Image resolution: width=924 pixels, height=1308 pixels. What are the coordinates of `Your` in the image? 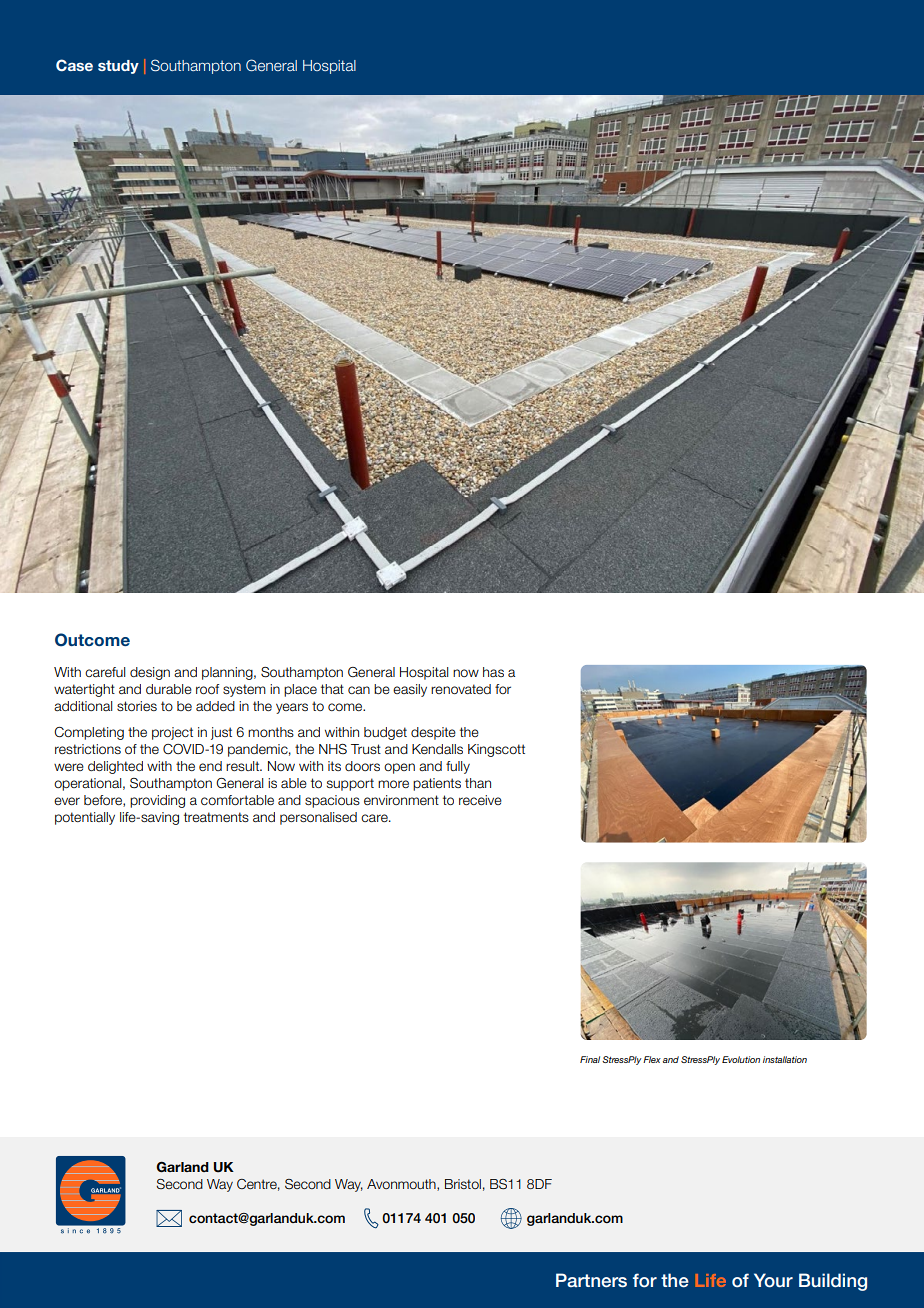 It's located at (773, 1280).
